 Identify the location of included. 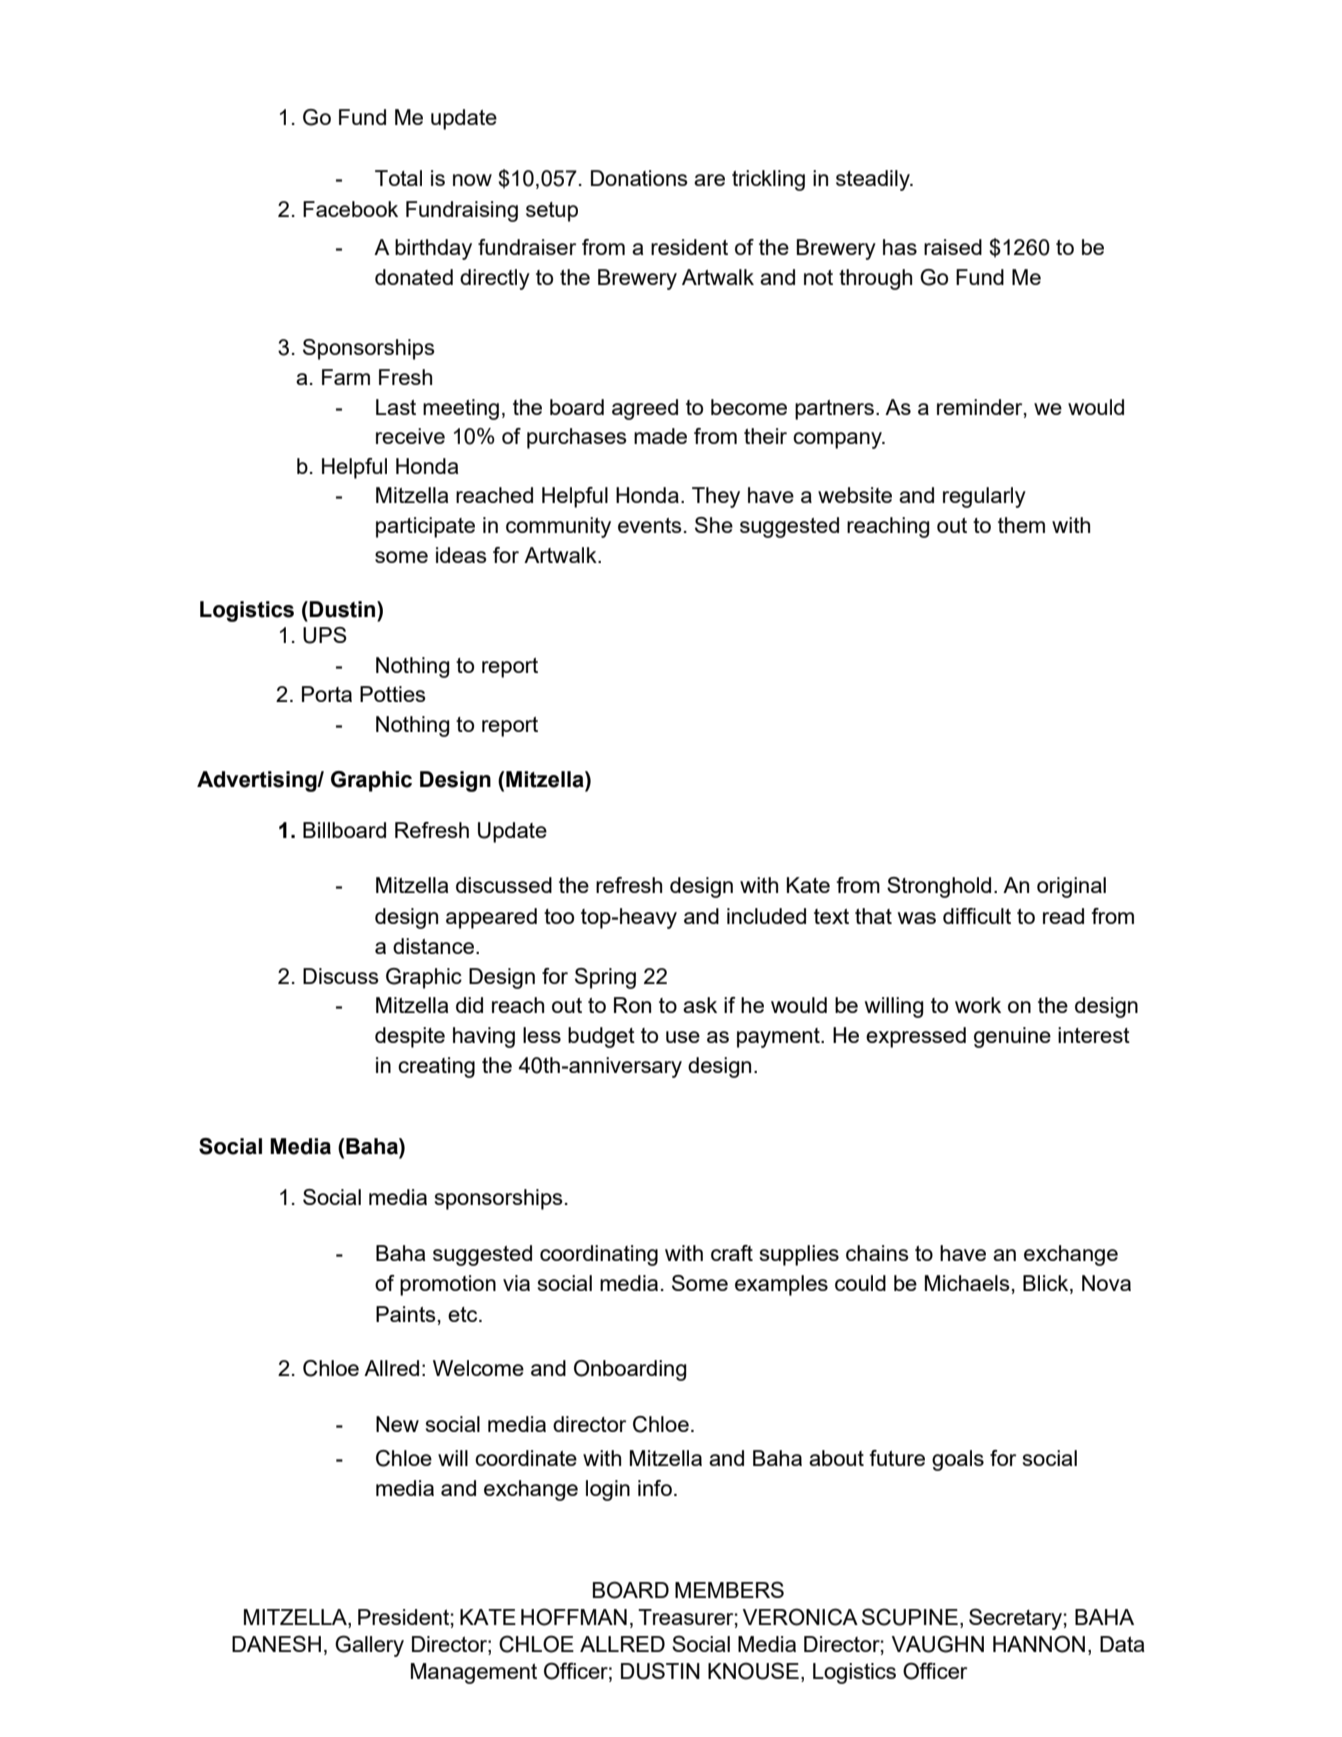
(766, 916).
